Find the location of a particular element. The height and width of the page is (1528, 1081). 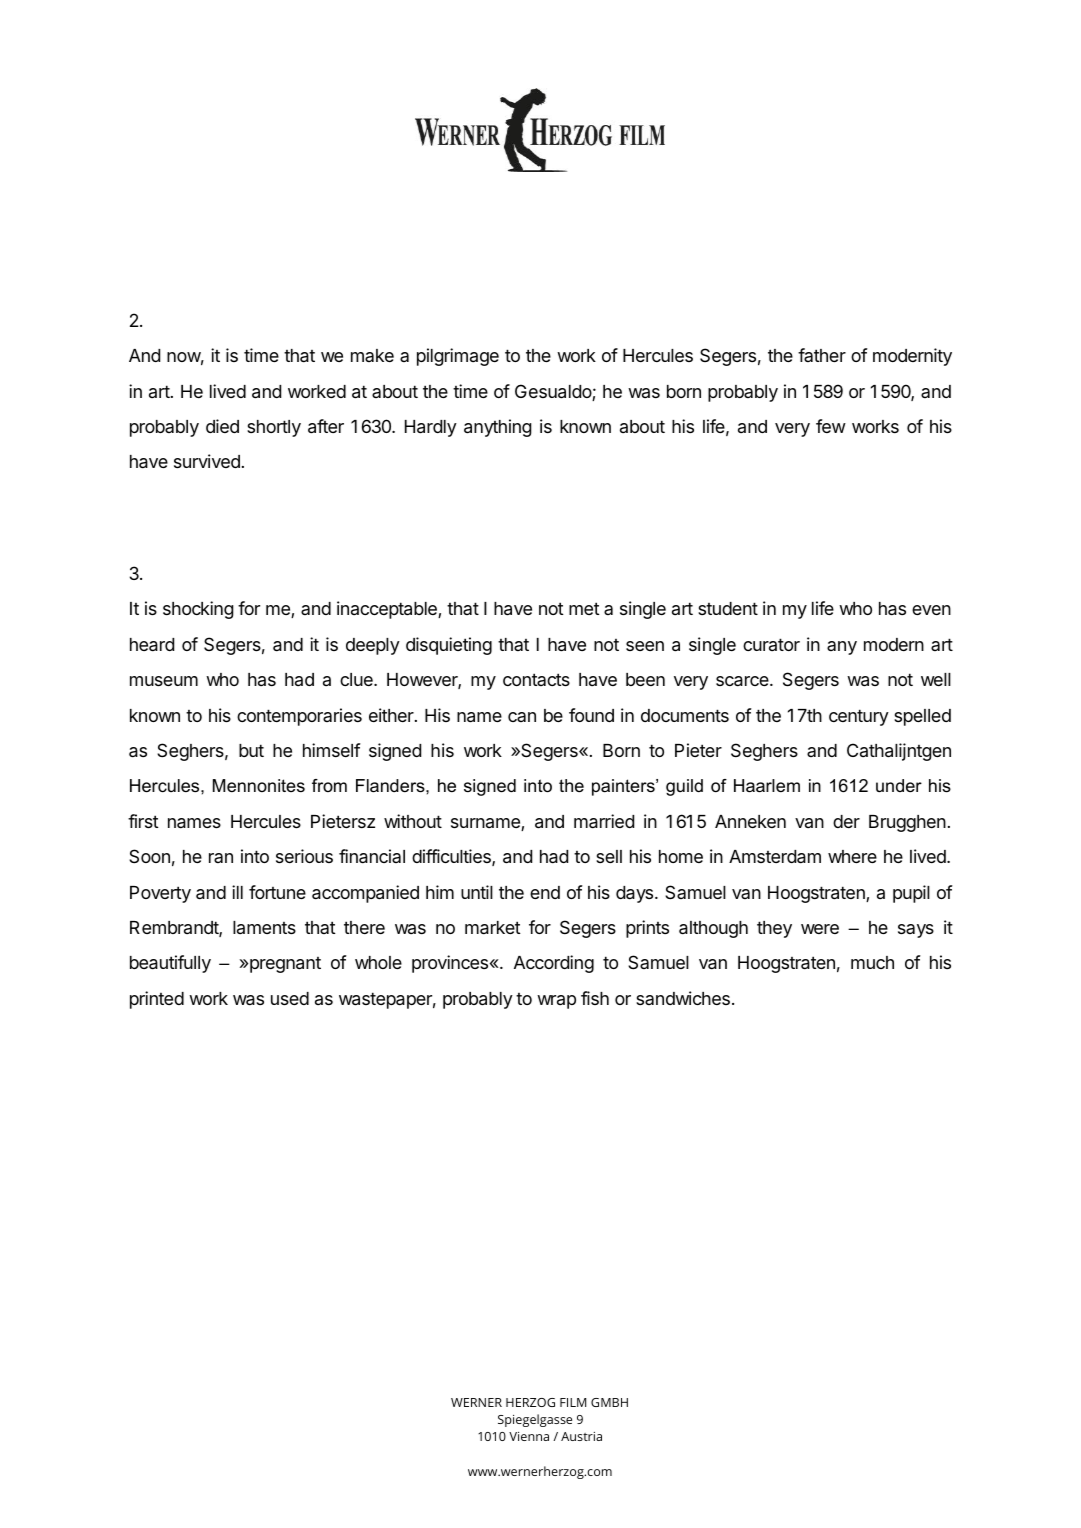

wrap is located at coordinates (556, 1002).
